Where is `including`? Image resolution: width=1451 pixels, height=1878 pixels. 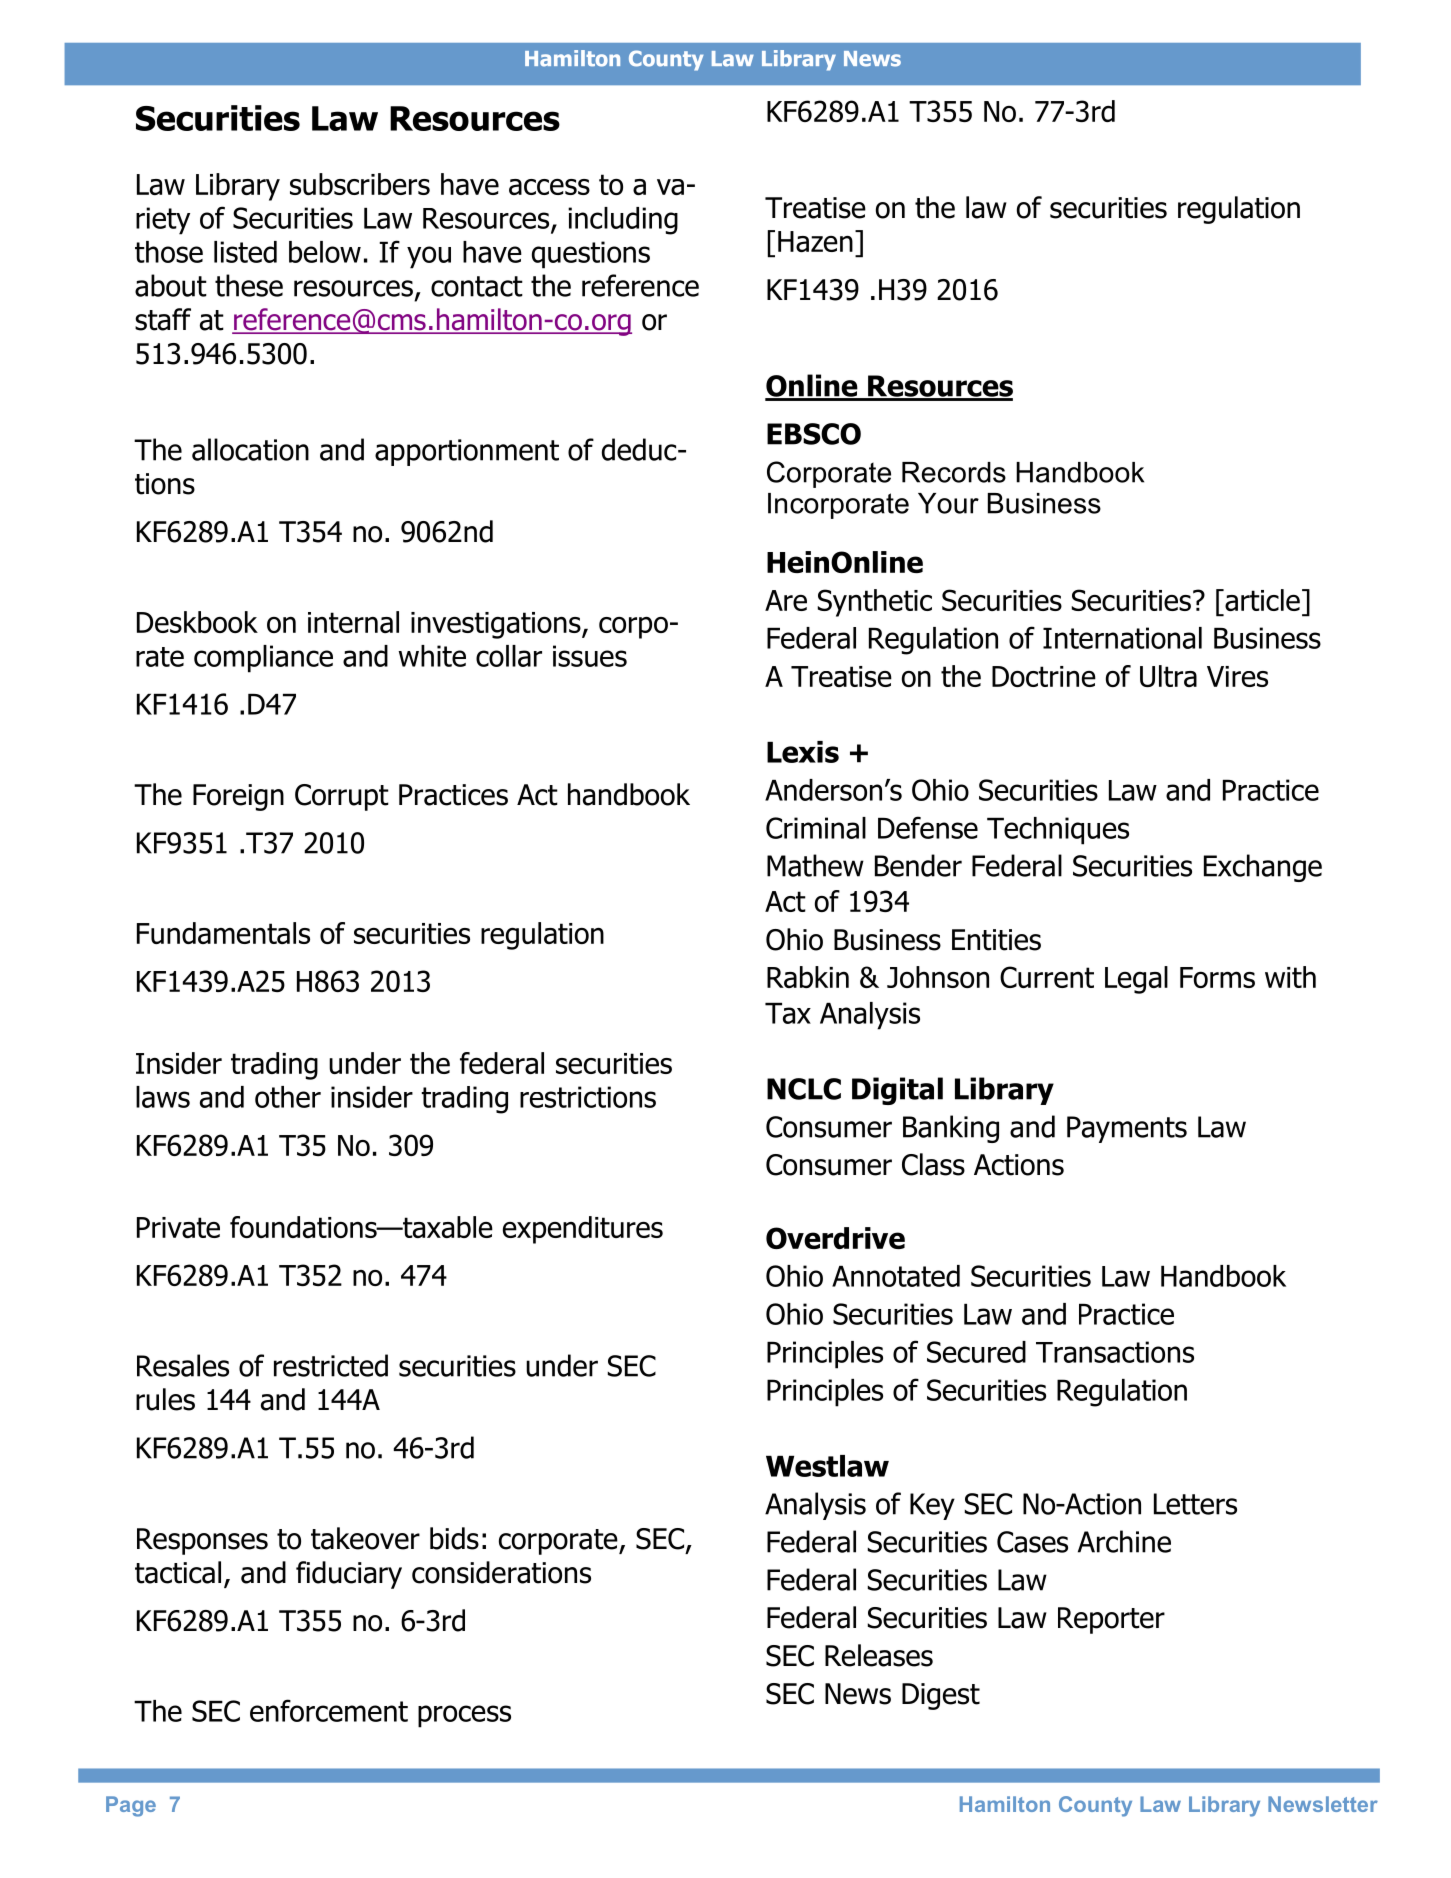
including is located at coordinates (623, 221).
